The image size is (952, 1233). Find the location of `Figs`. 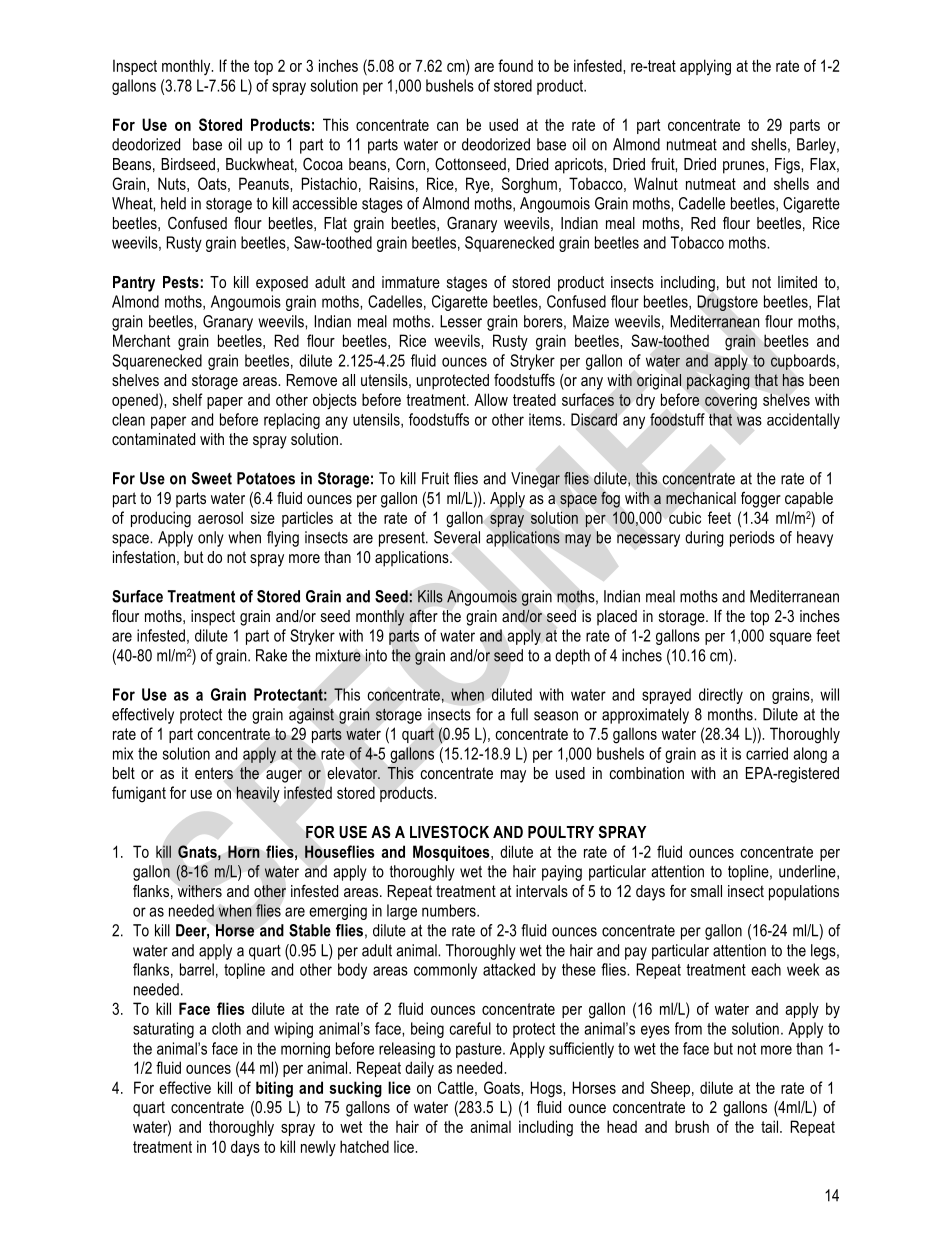

Figs is located at coordinates (788, 166).
